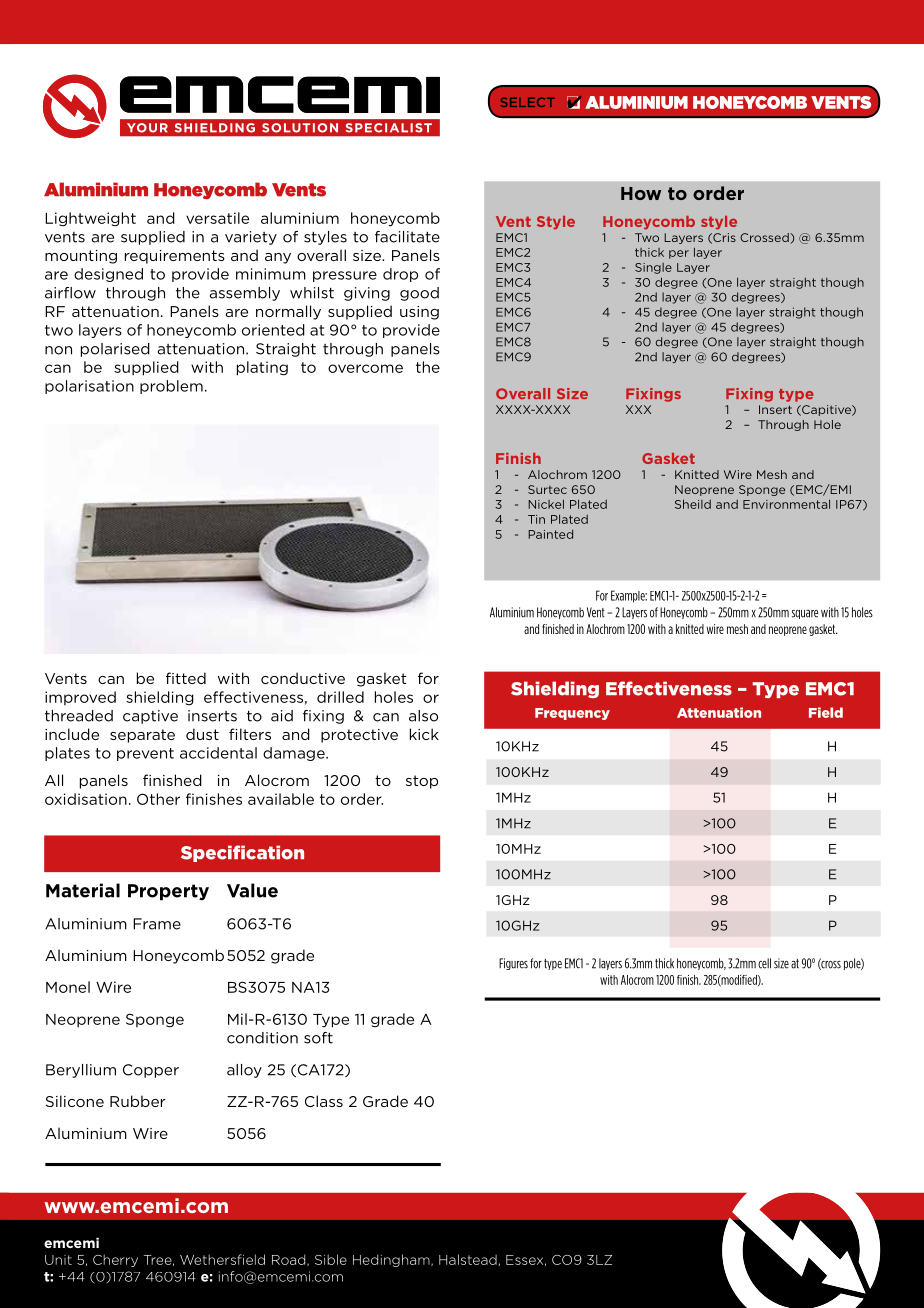  What do you see at coordinates (290, 1260) in the screenshot?
I see `Road` at bounding box center [290, 1260].
